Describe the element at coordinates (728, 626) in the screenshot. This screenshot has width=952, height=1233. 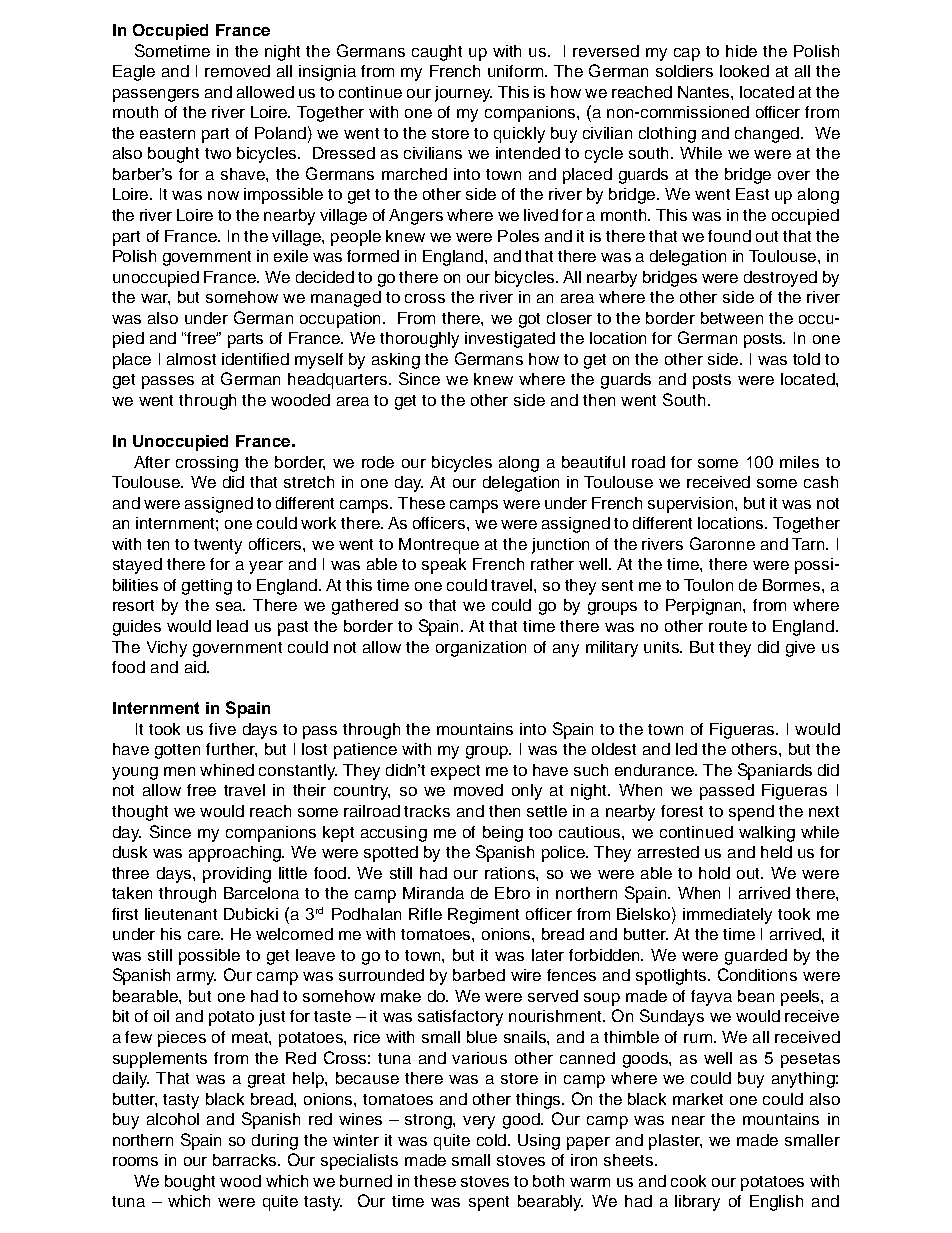
I see `route` at that location.
